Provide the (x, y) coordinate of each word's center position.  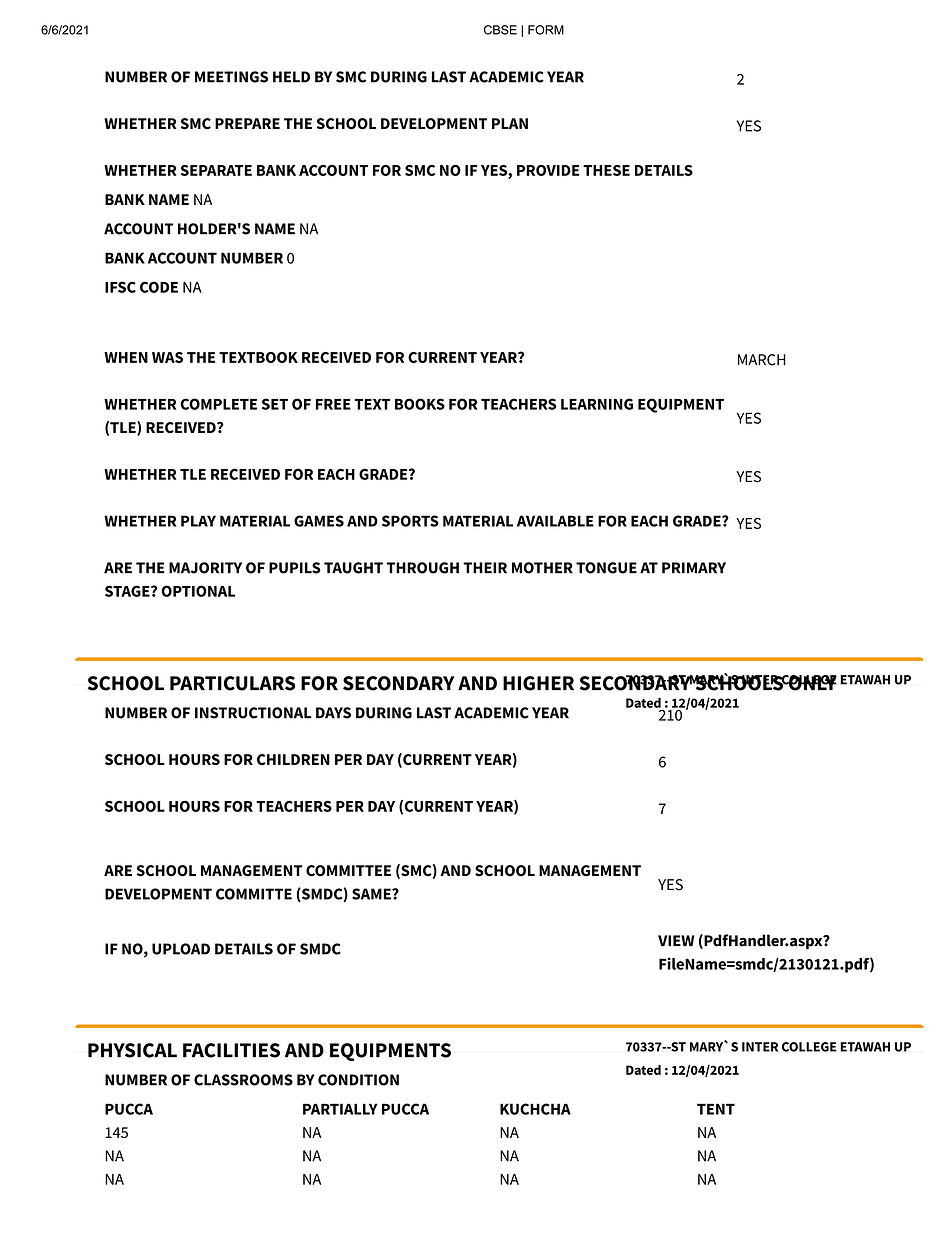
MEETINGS (231, 77)
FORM (546, 30)
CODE (159, 287)
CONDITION (358, 1080)
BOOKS (420, 404)
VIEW (676, 940)
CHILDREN (293, 759)
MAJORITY (205, 568)
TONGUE (606, 568)
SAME (372, 894)
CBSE (500, 30)
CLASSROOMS (243, 1080)
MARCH (762, 360)
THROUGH (422, 568)
